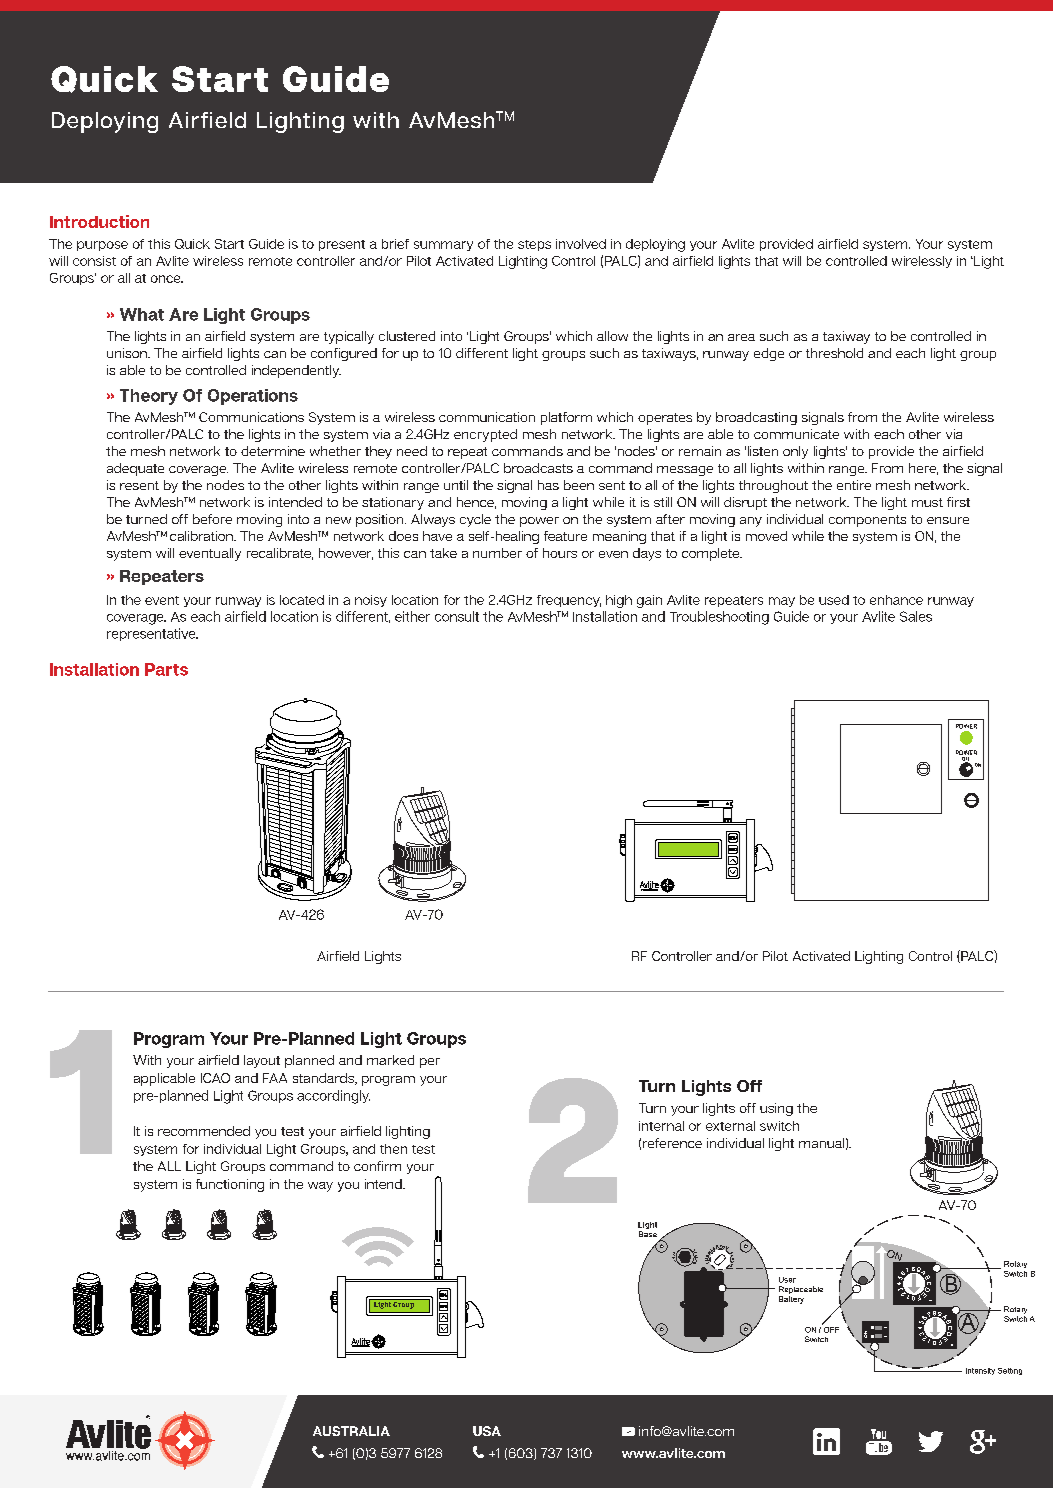 The image size is (1053, 1489). What do you see at coordinates (661, 1126) in the document?
I see `internal` at bounding box center [661, 1126].
